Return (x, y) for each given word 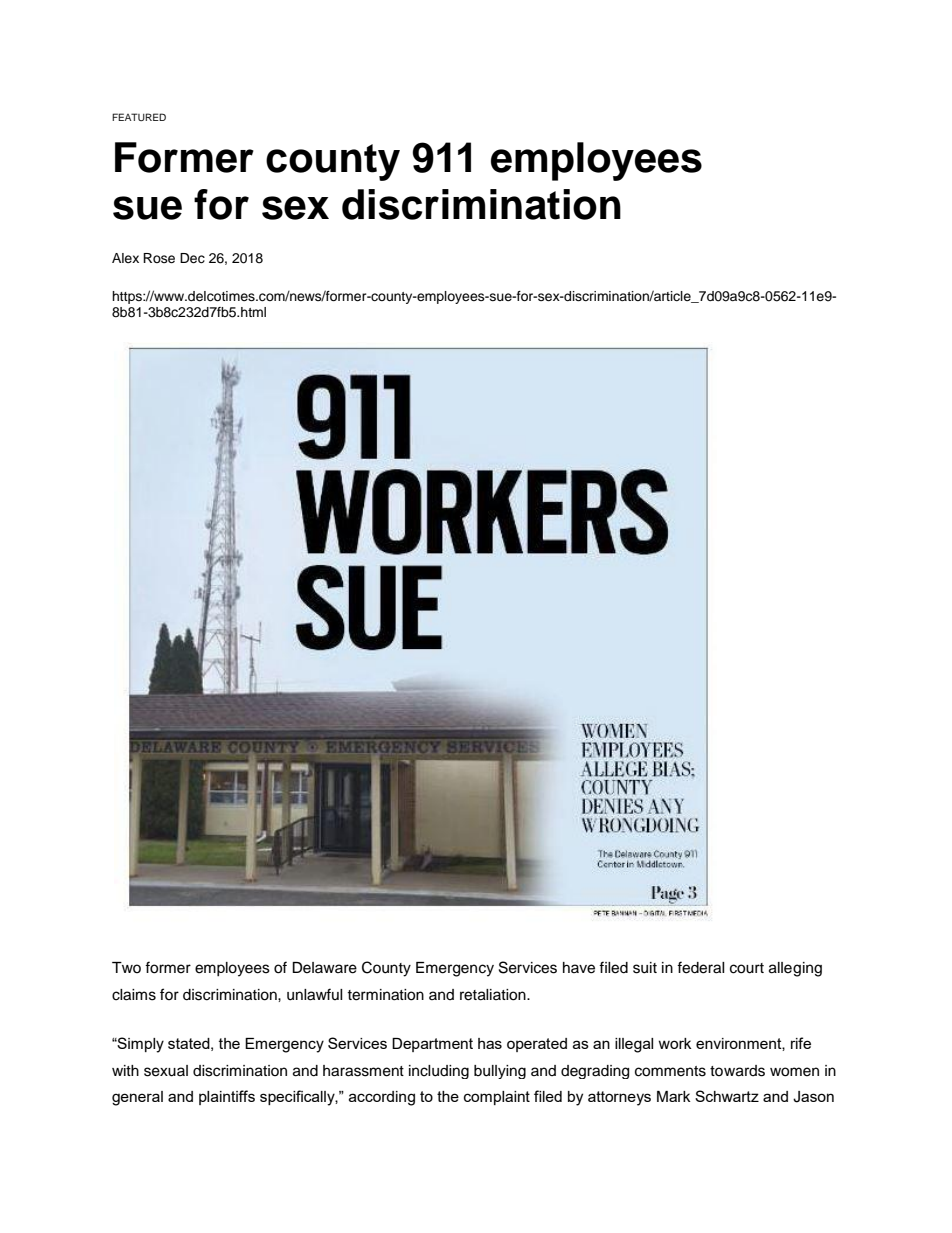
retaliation (494, 995)
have (579, 968)
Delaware (324, 968)
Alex (125, 258)
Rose (159, 258)
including (439, 1072)
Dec (192, 258)
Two (126, 967)
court (747, 968)
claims (134, 995)
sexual (166, 1071)
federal (701, 967)
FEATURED (139, 117)
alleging (795, 969)
